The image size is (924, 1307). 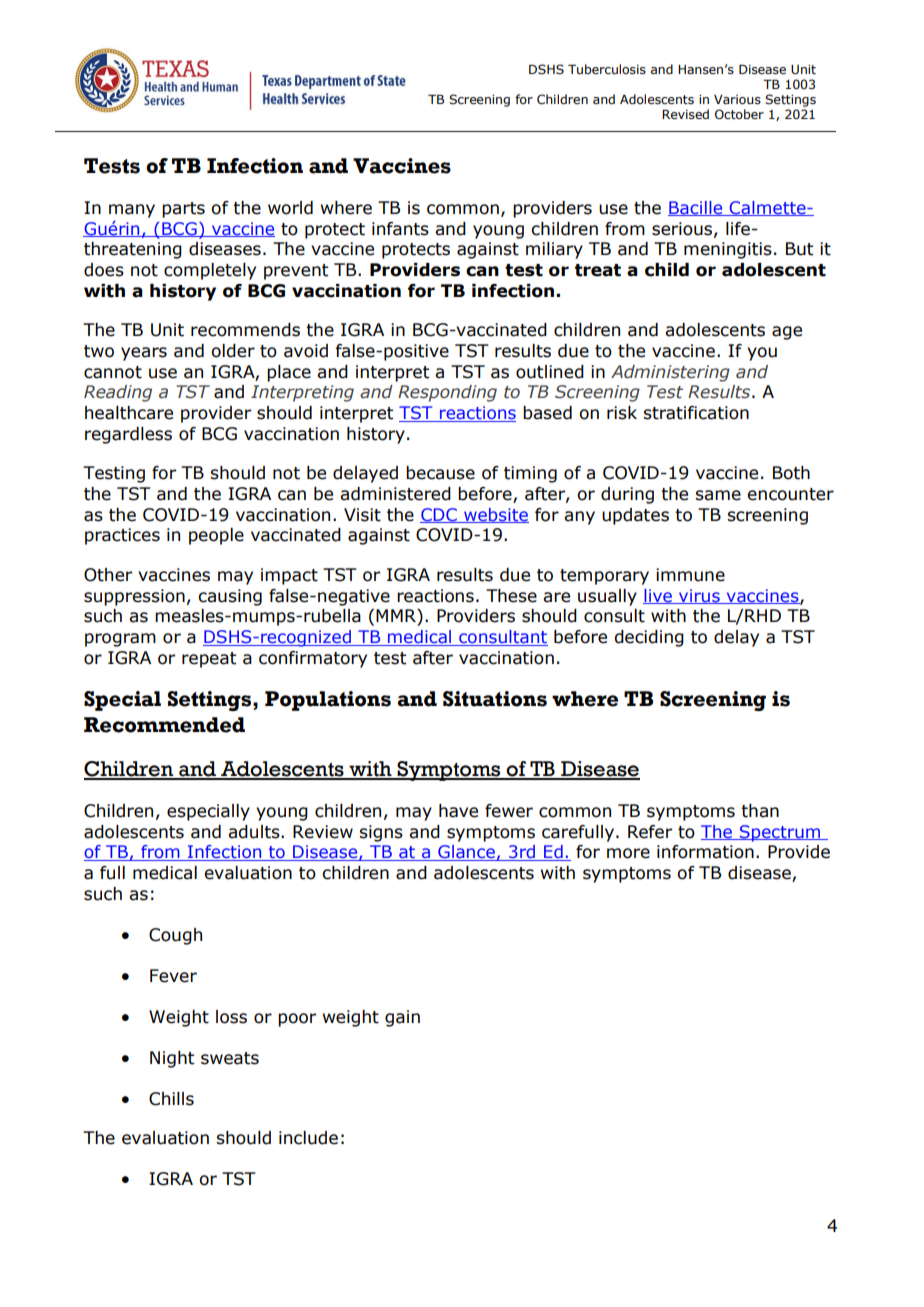 What do you see at coordinates (171, 1099) in the image?
I see `Chills` at bounding box center [171, 1099].
